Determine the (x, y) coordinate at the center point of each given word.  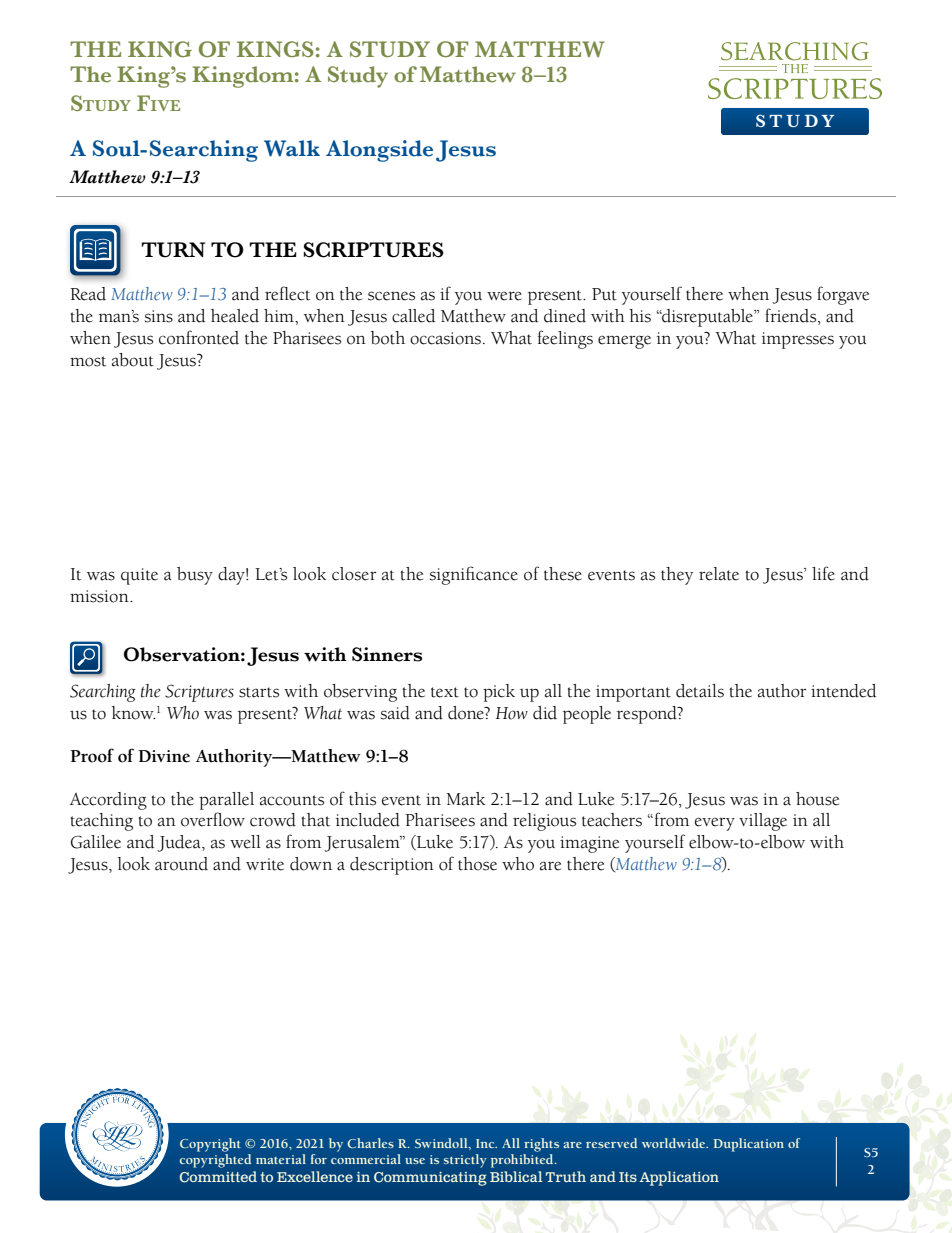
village (763, 822)
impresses (798, 340)
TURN (173, 250)
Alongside (379, 151)
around (181, 864)
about (133, 360)
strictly (465, 1161)
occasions (445, 338)
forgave (843, 295)
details (700, 691)
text (445, 692)
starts (259, 692)
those (477, 864)
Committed (218, 1177)
